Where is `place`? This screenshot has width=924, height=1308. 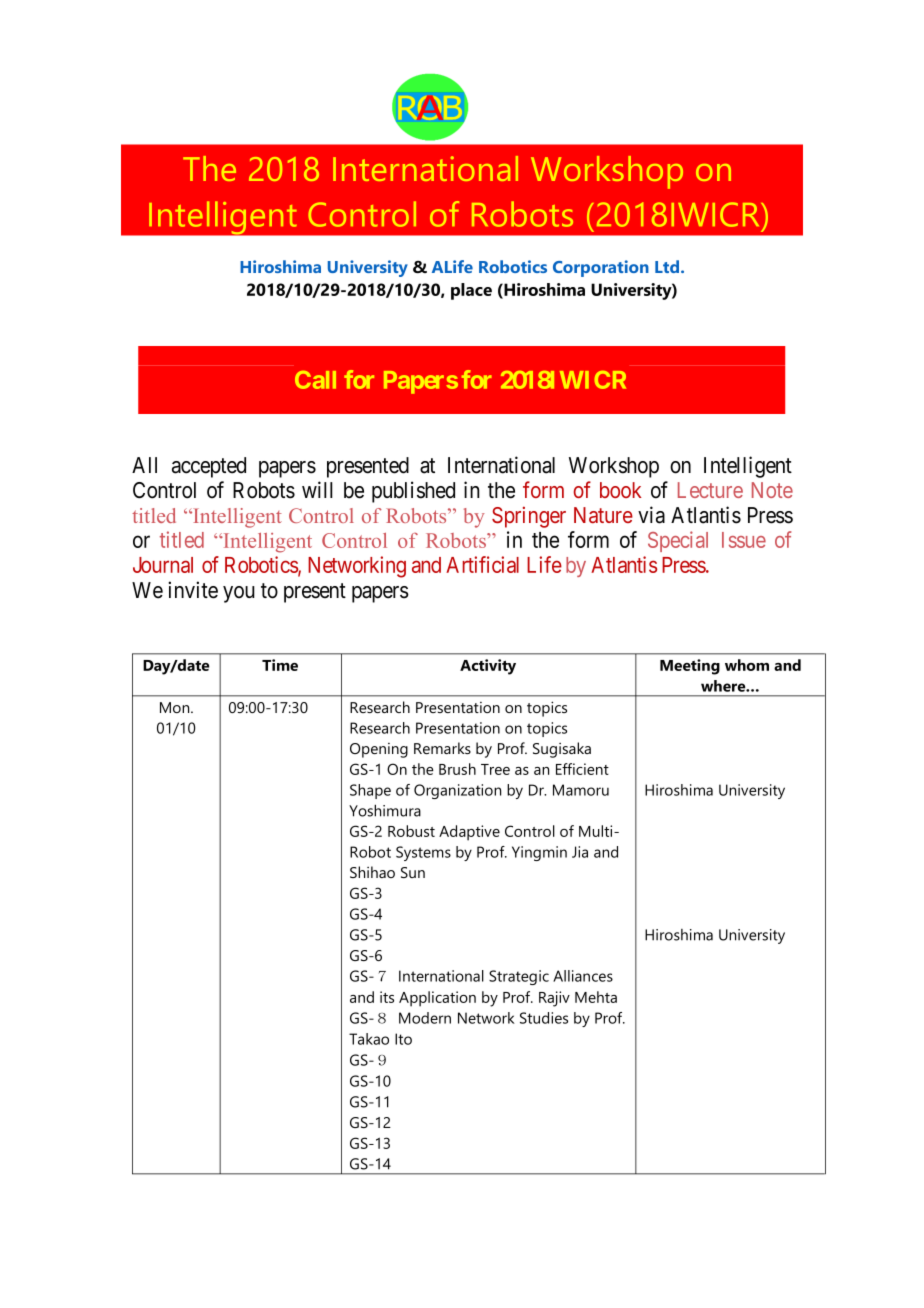
place is located at coordinates (471, 291).
